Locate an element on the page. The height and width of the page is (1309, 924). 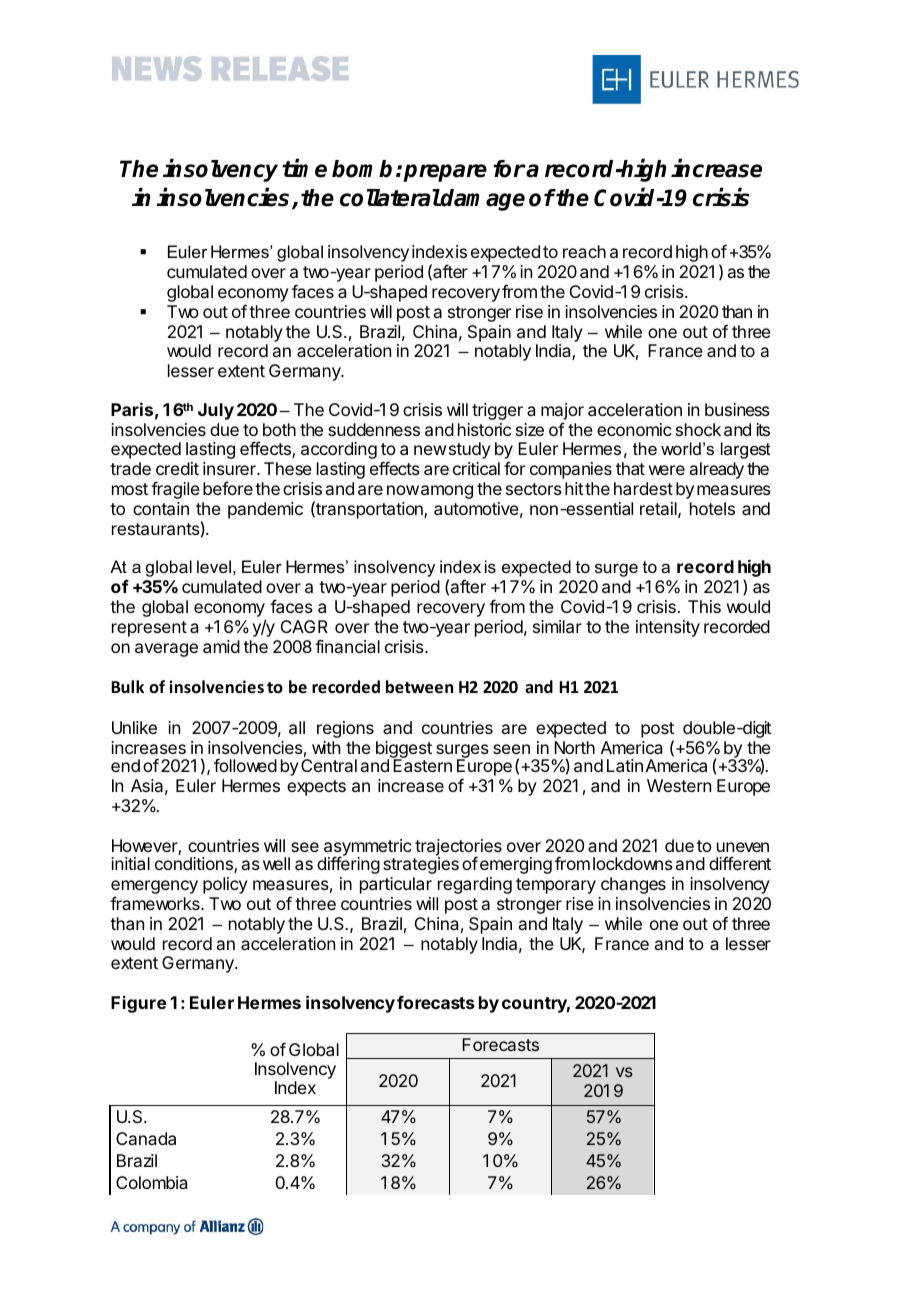
conditions is located at coordinates (195, 865).
